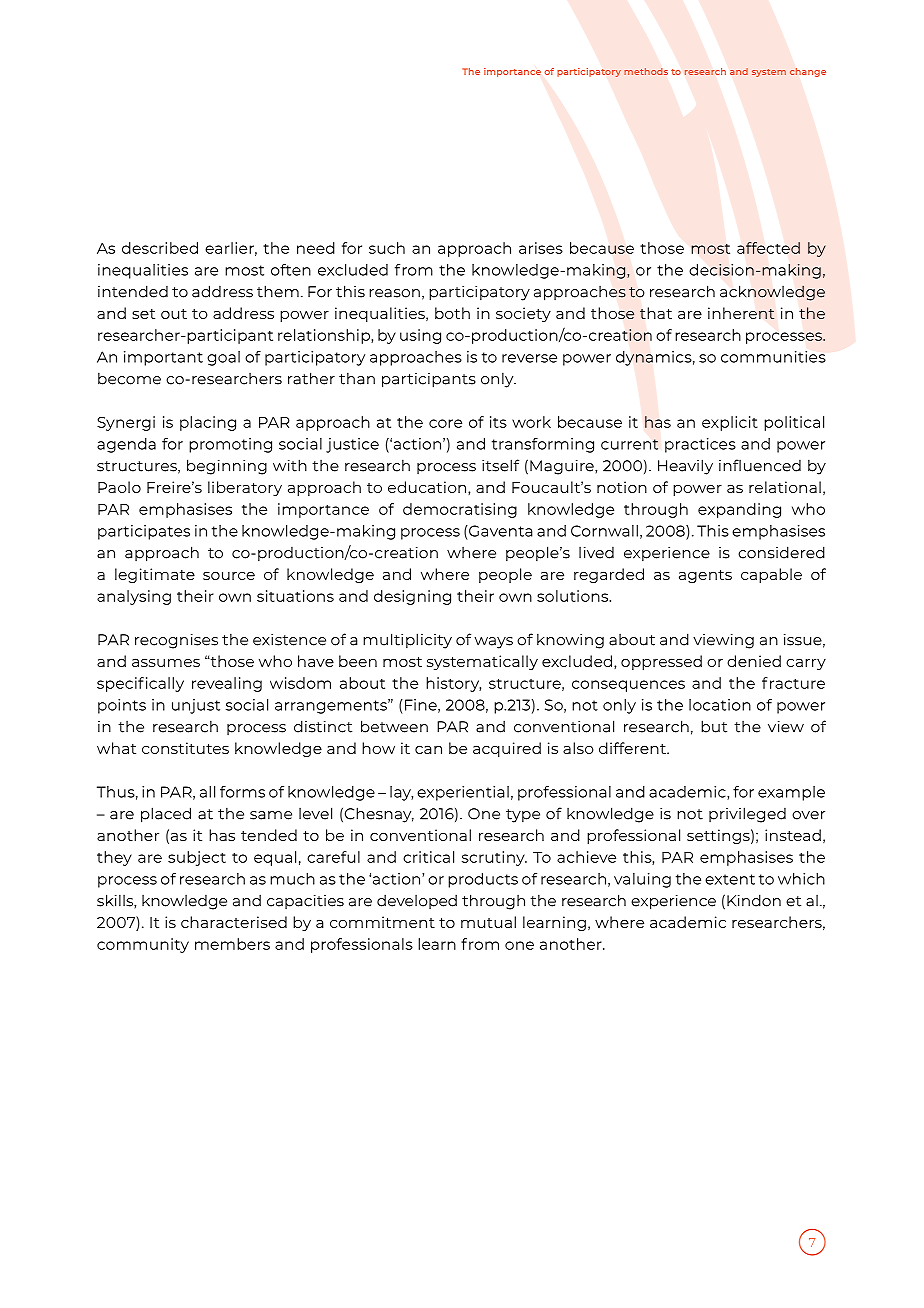  Describe the element at coordinates (176, 641) in the page. I see `recognises` at that location.
